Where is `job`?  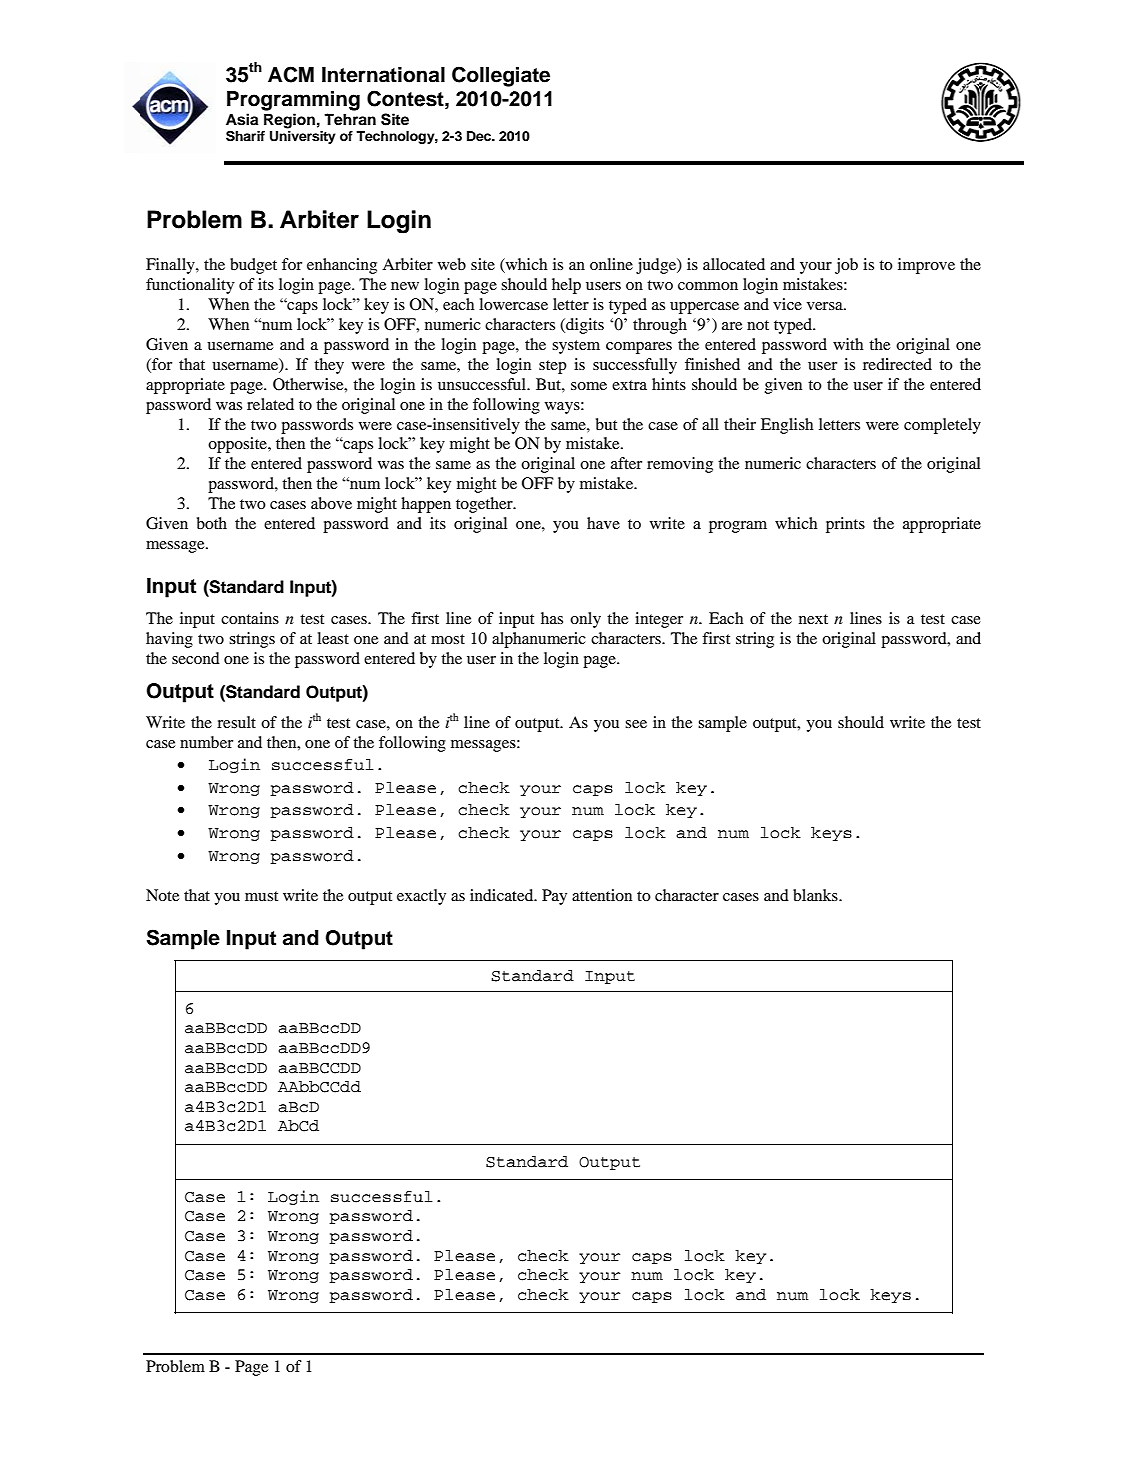
job is located at coordinates (846, 266).
